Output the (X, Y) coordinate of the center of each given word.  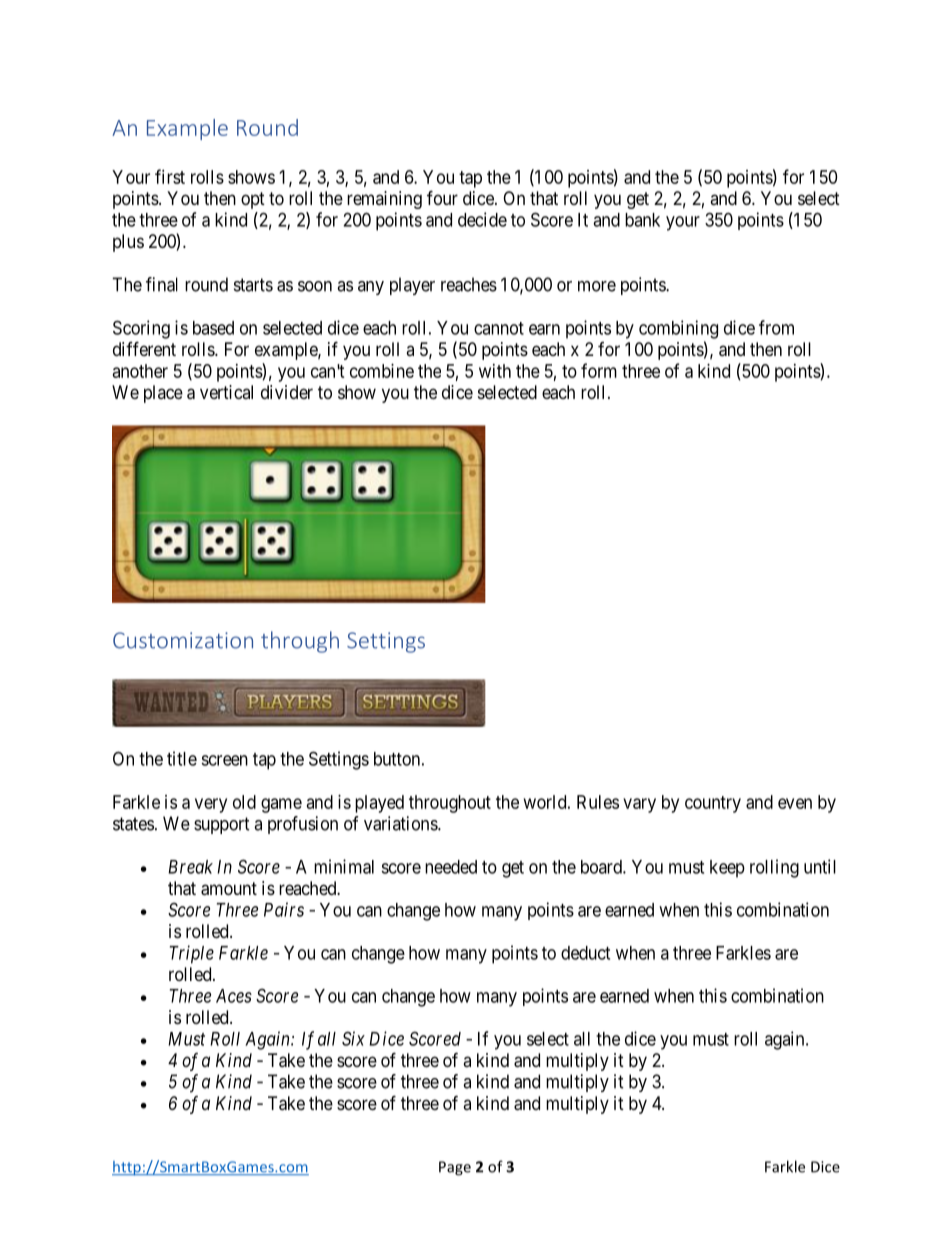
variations (401, 823)
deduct (585, 953)
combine (382, 371)
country (713, 804)
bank (642, 220)
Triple (192, 954)
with (495, 371)
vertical (226, 392)
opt (253, 200)
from (776, 327)
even (795, 803)
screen (224, 760)
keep (727, 869)
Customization (183, 640)
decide (482, 219)
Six (353, 1038)
